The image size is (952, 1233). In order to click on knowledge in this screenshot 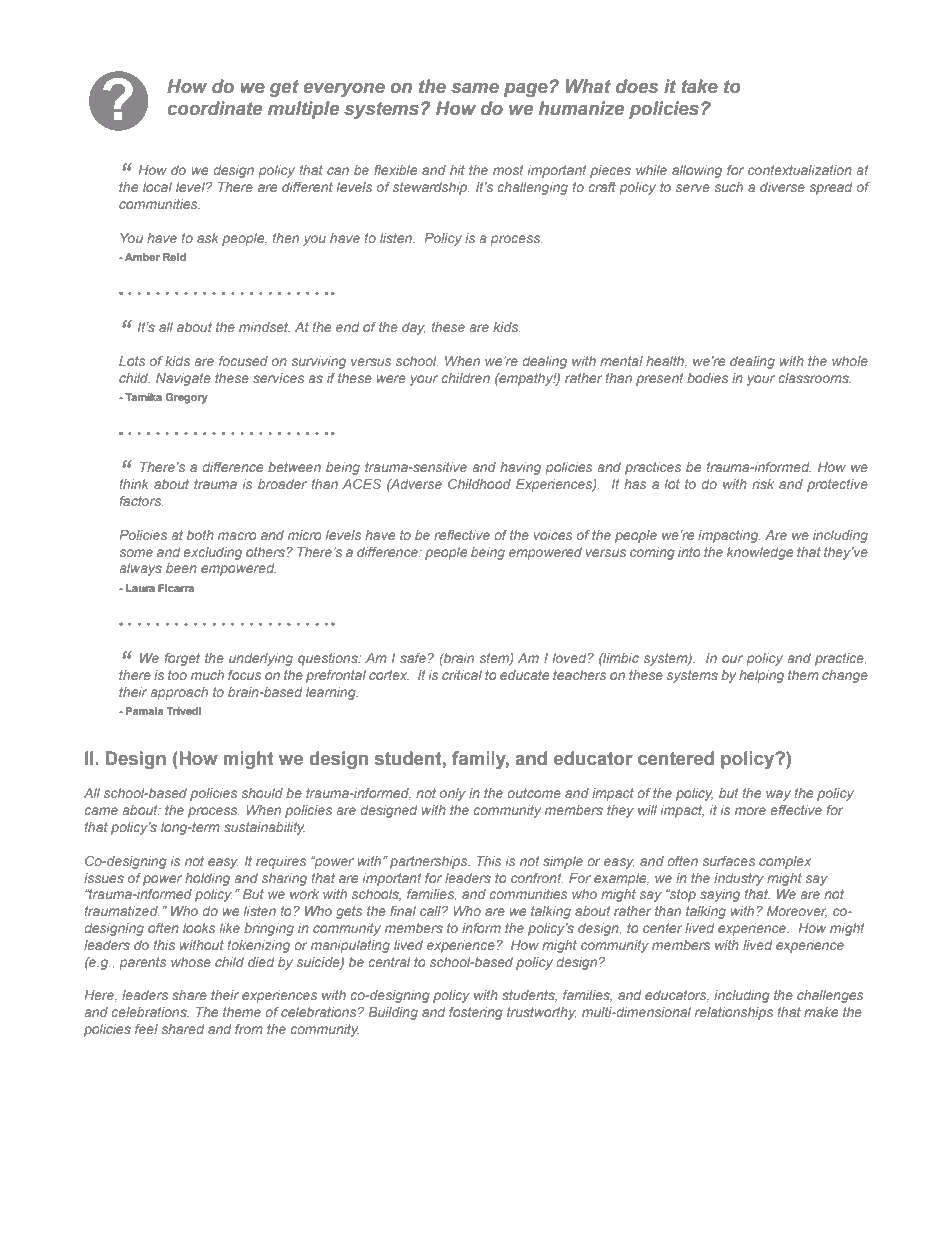, I will do `click(760, 553)`.
